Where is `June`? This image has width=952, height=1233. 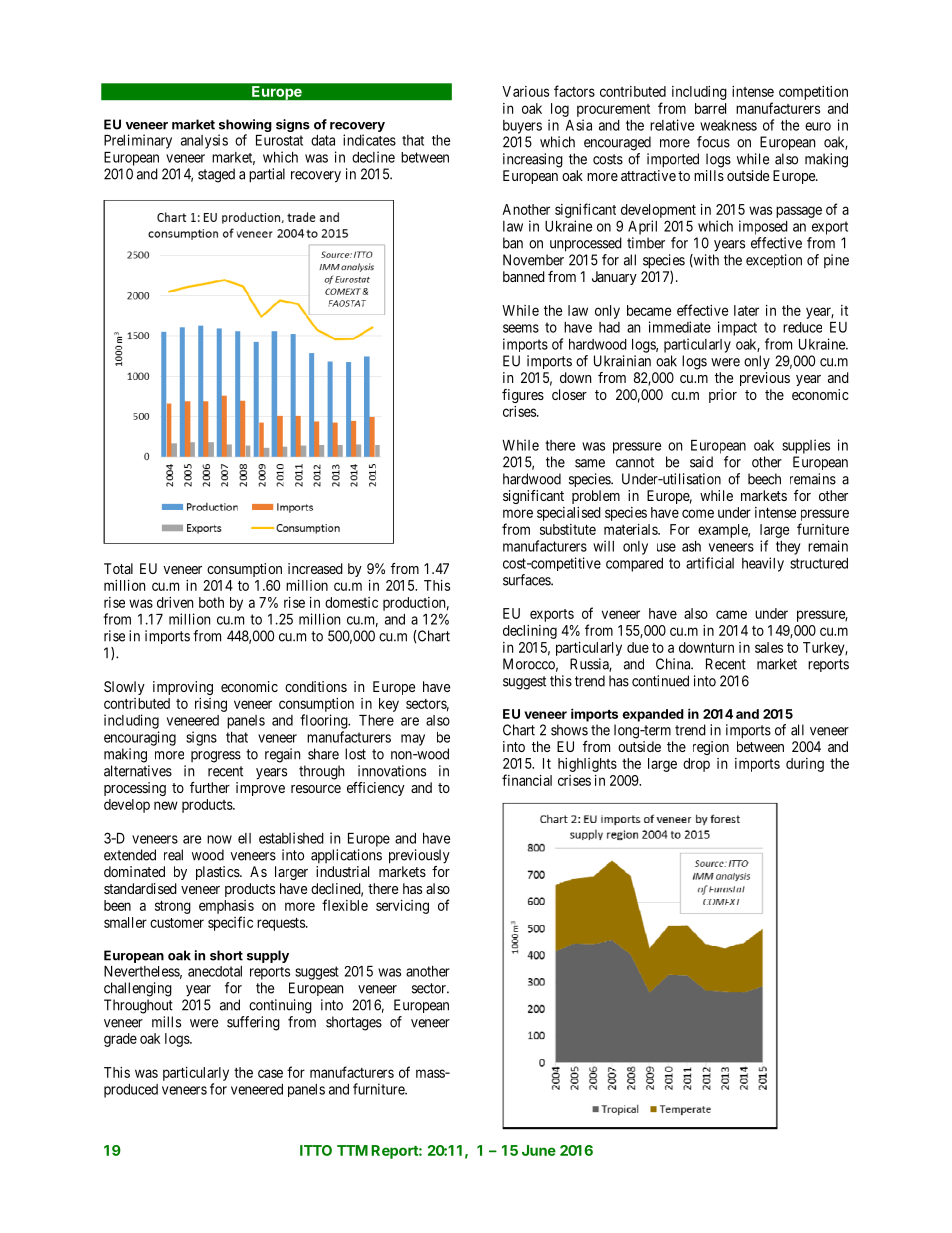
June is located at coordinates (539, 1150).
